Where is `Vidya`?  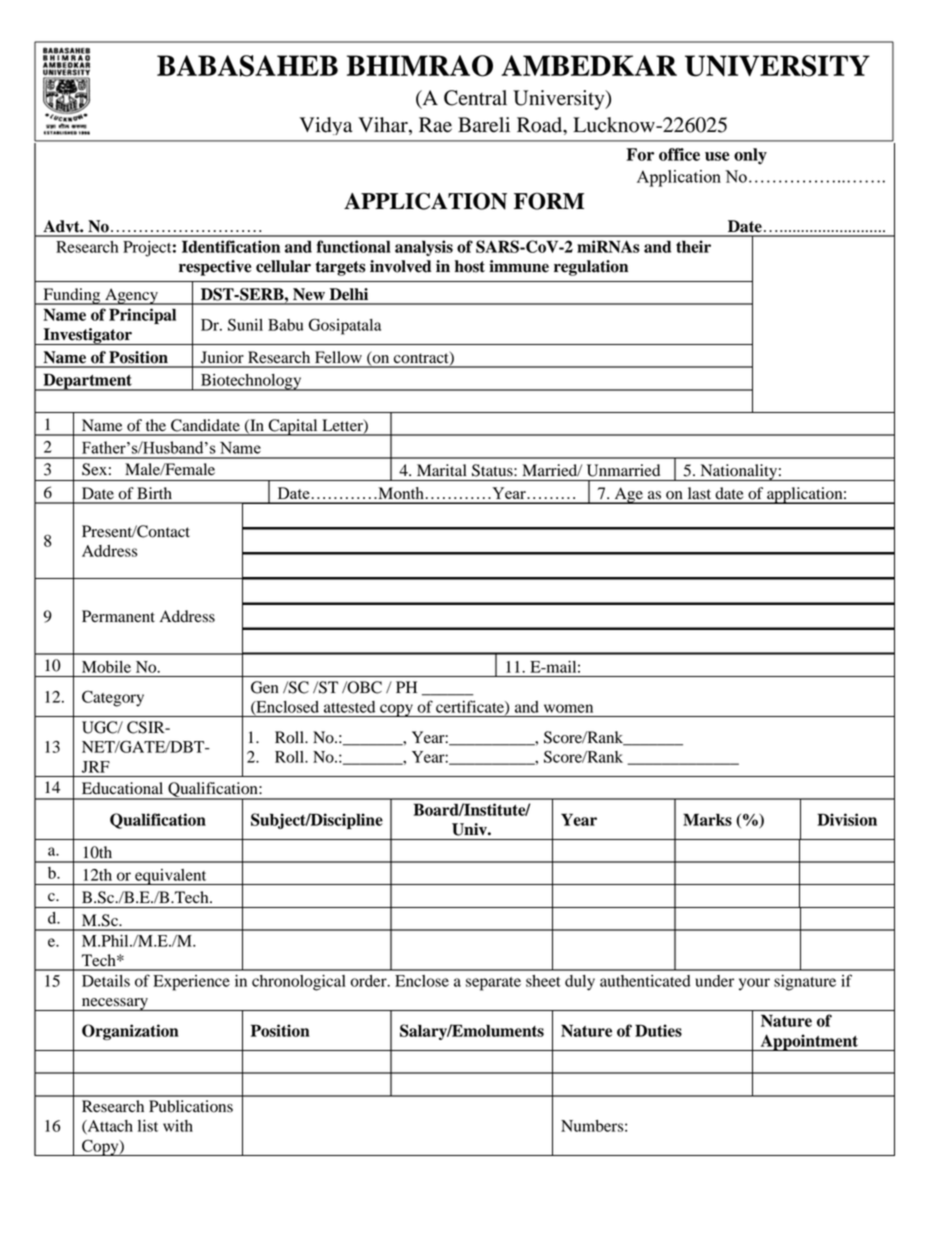
Vidya is located at coordinates (326, 126).
